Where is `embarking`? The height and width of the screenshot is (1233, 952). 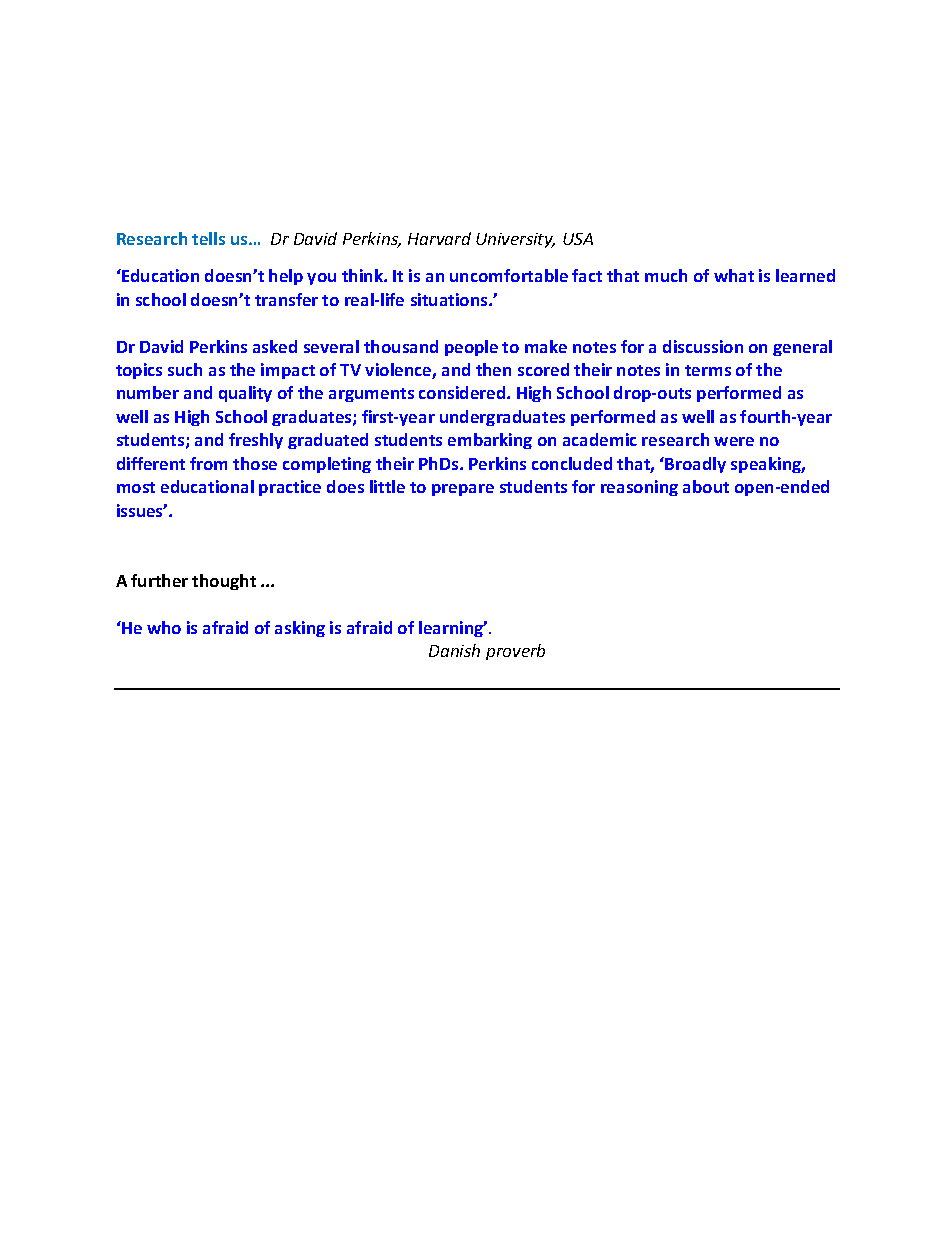
embarking is located at coordinates (490, 441).
